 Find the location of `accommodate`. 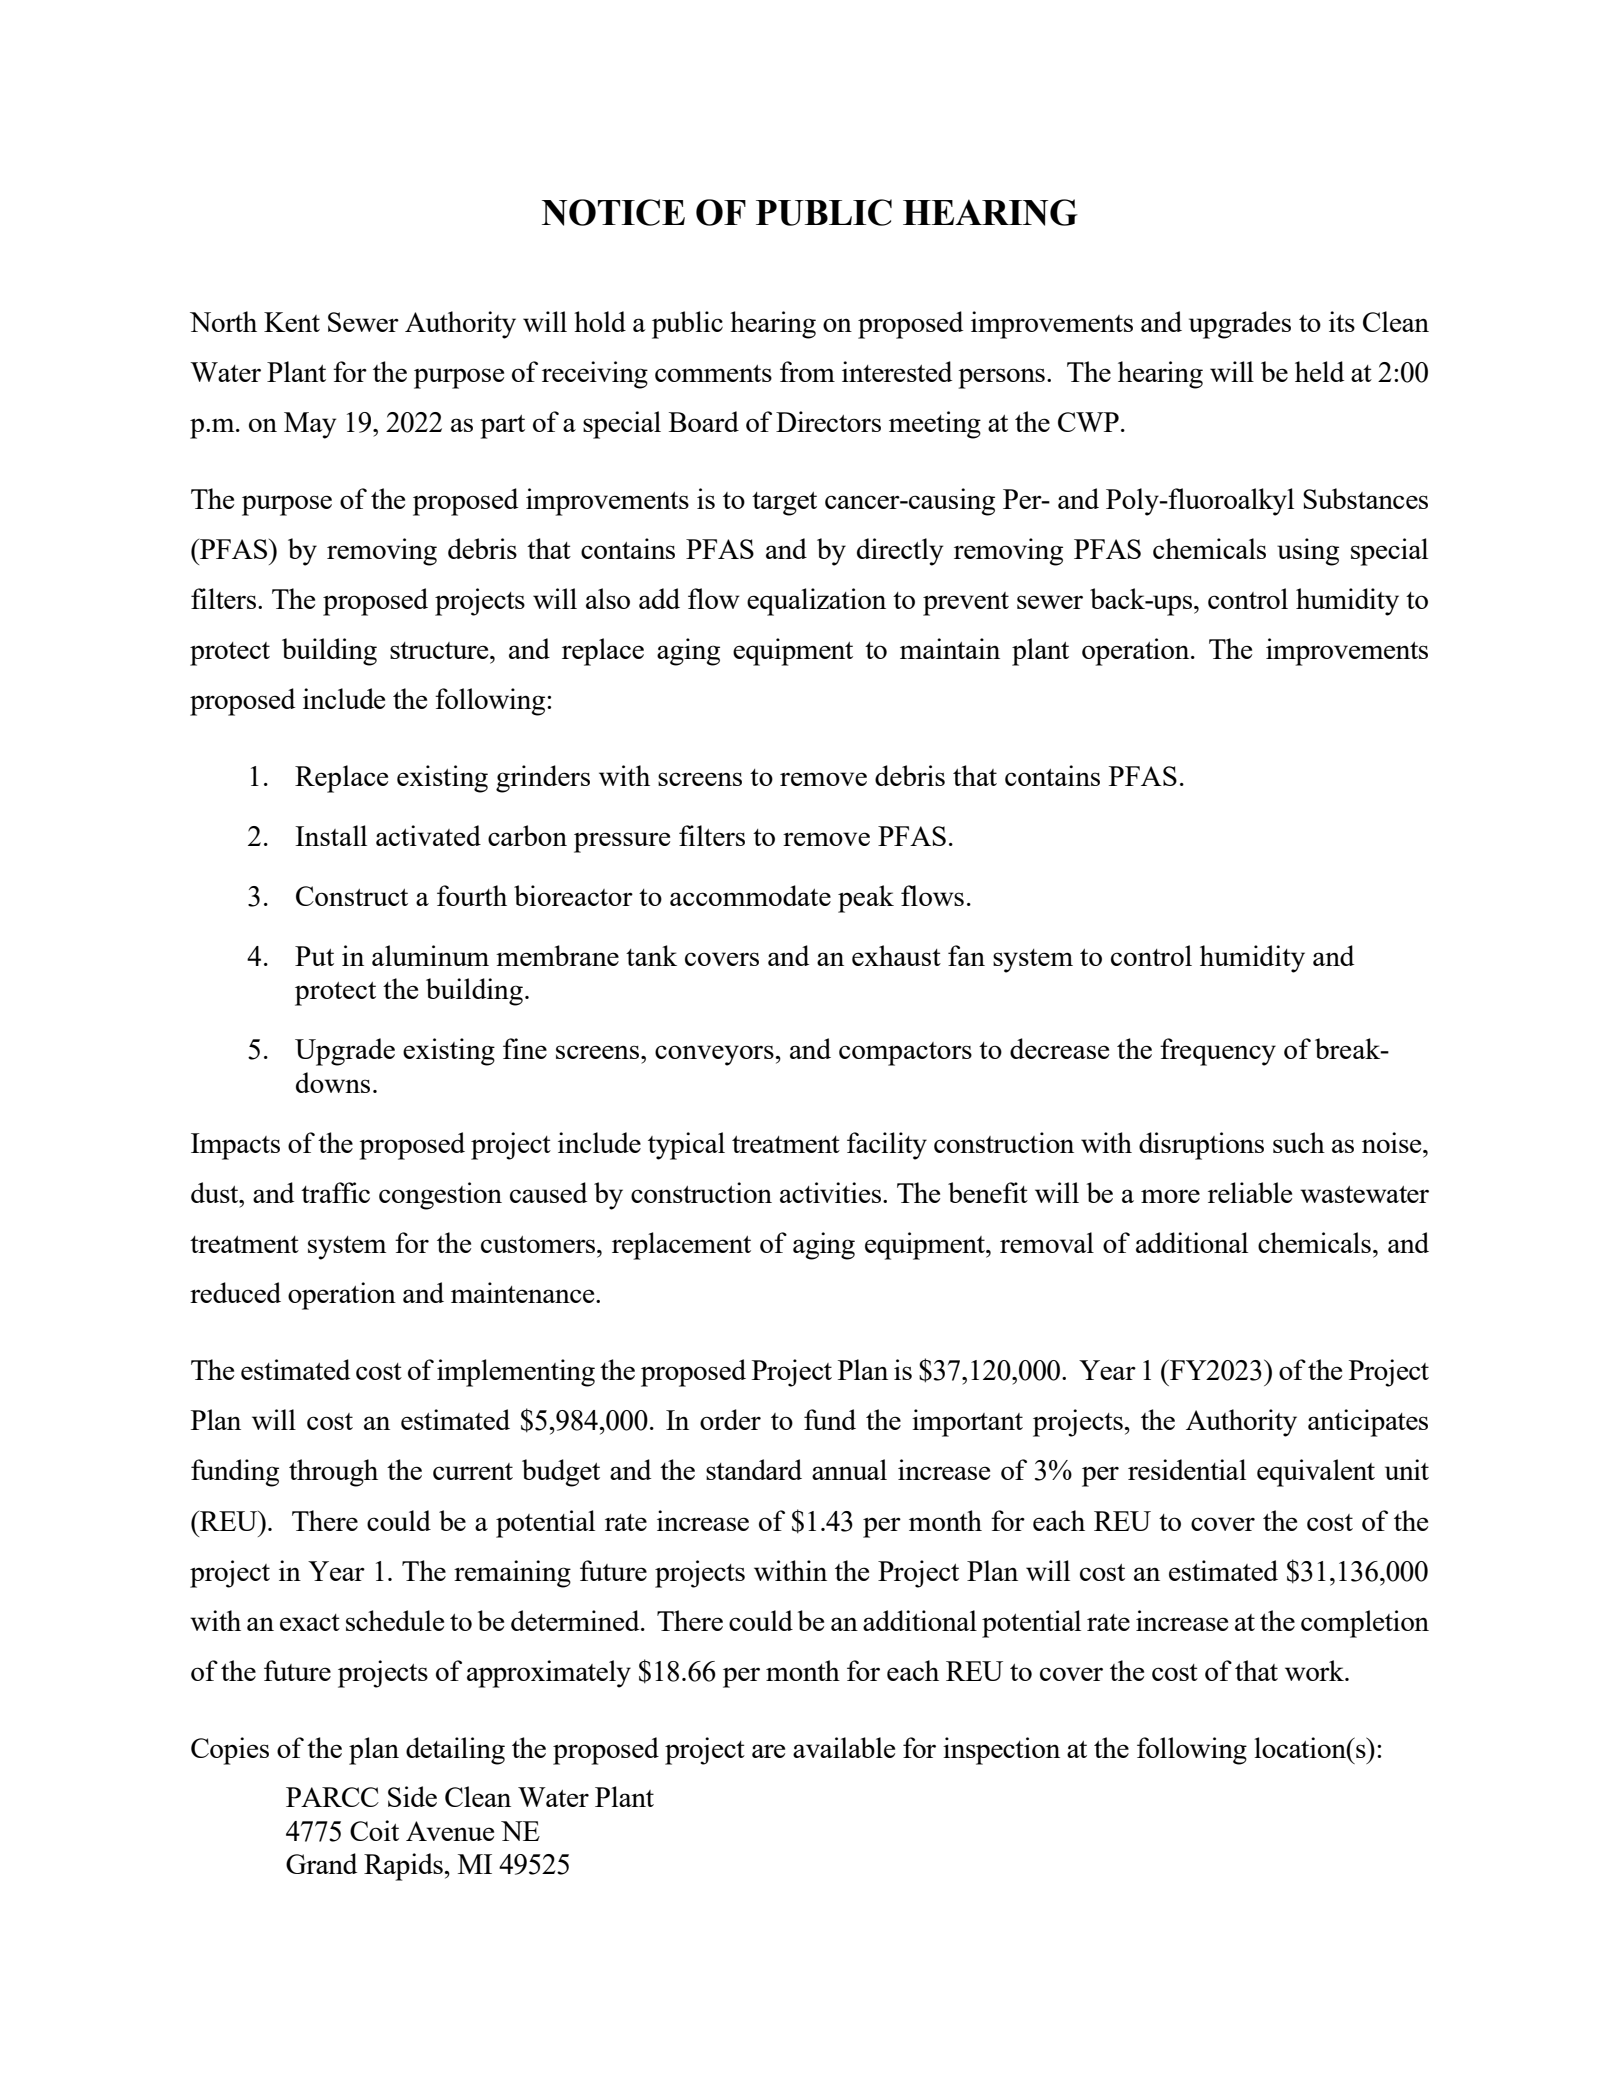

accommodate is located at coordinates (750, 895).
